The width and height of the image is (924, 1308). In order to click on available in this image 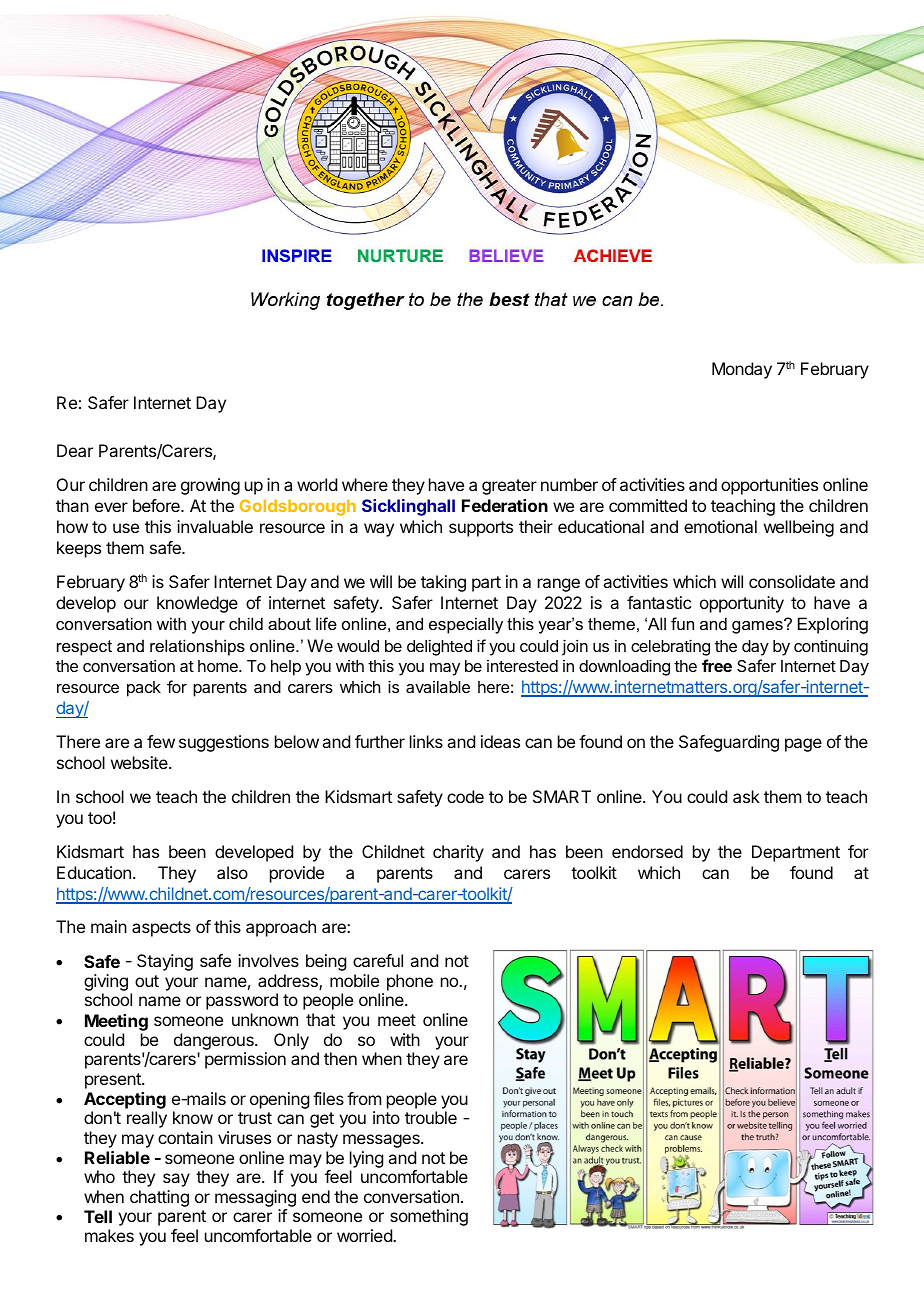, I will do `click(438, 687)`.
